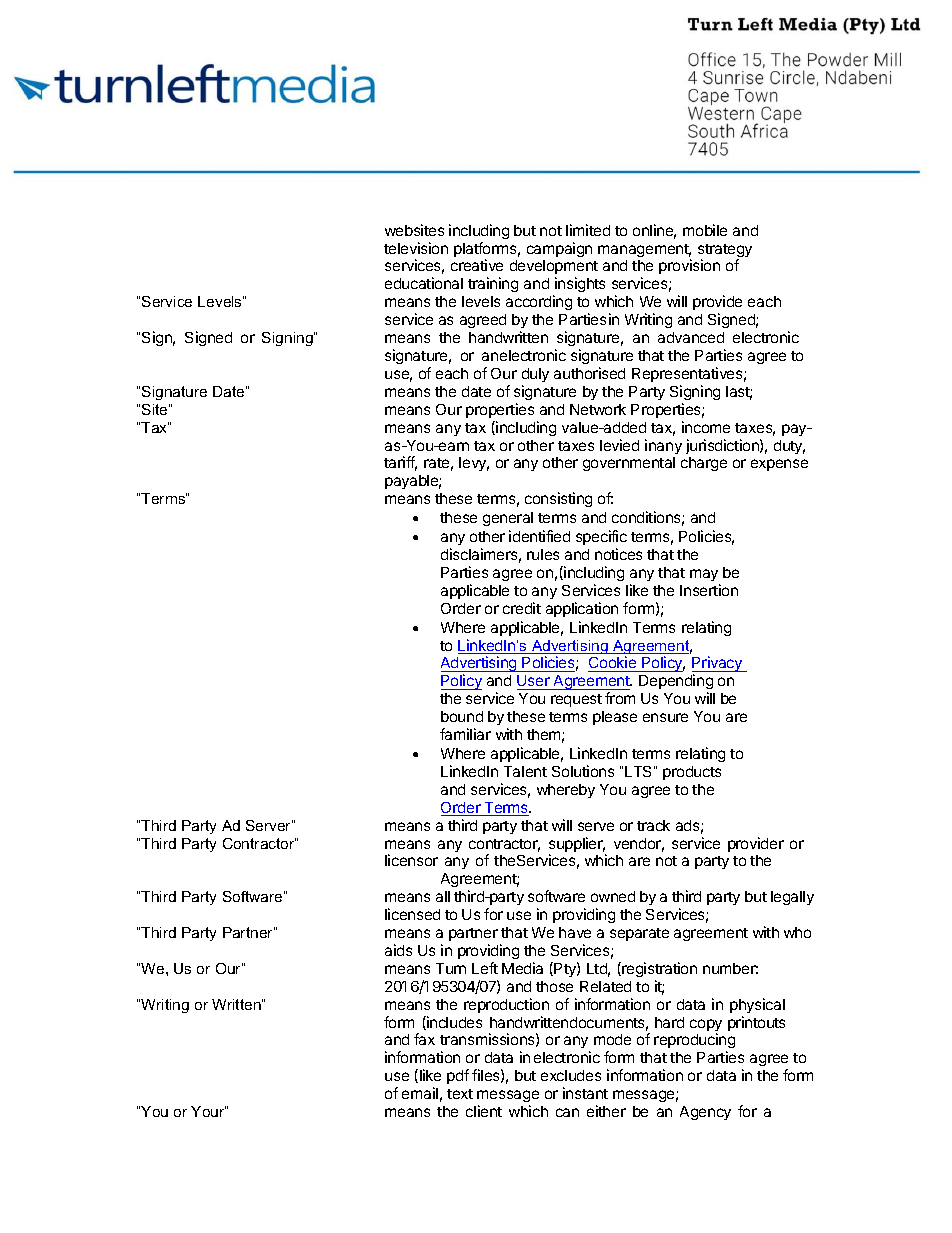 This document has height=1233, width=952. I want to click on may, so click(704, 575).
